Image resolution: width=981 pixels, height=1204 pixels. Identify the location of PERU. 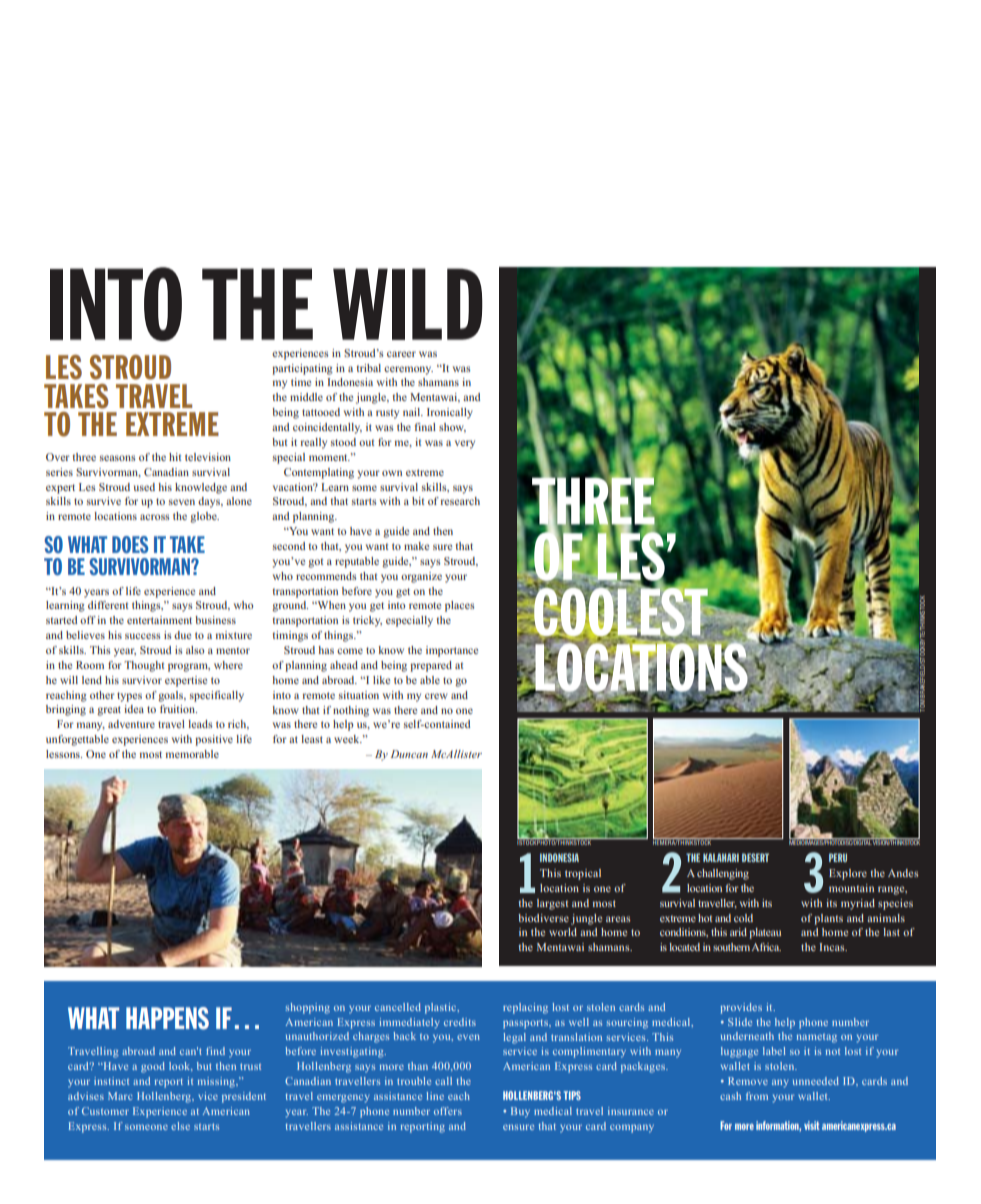
(838, 857).
